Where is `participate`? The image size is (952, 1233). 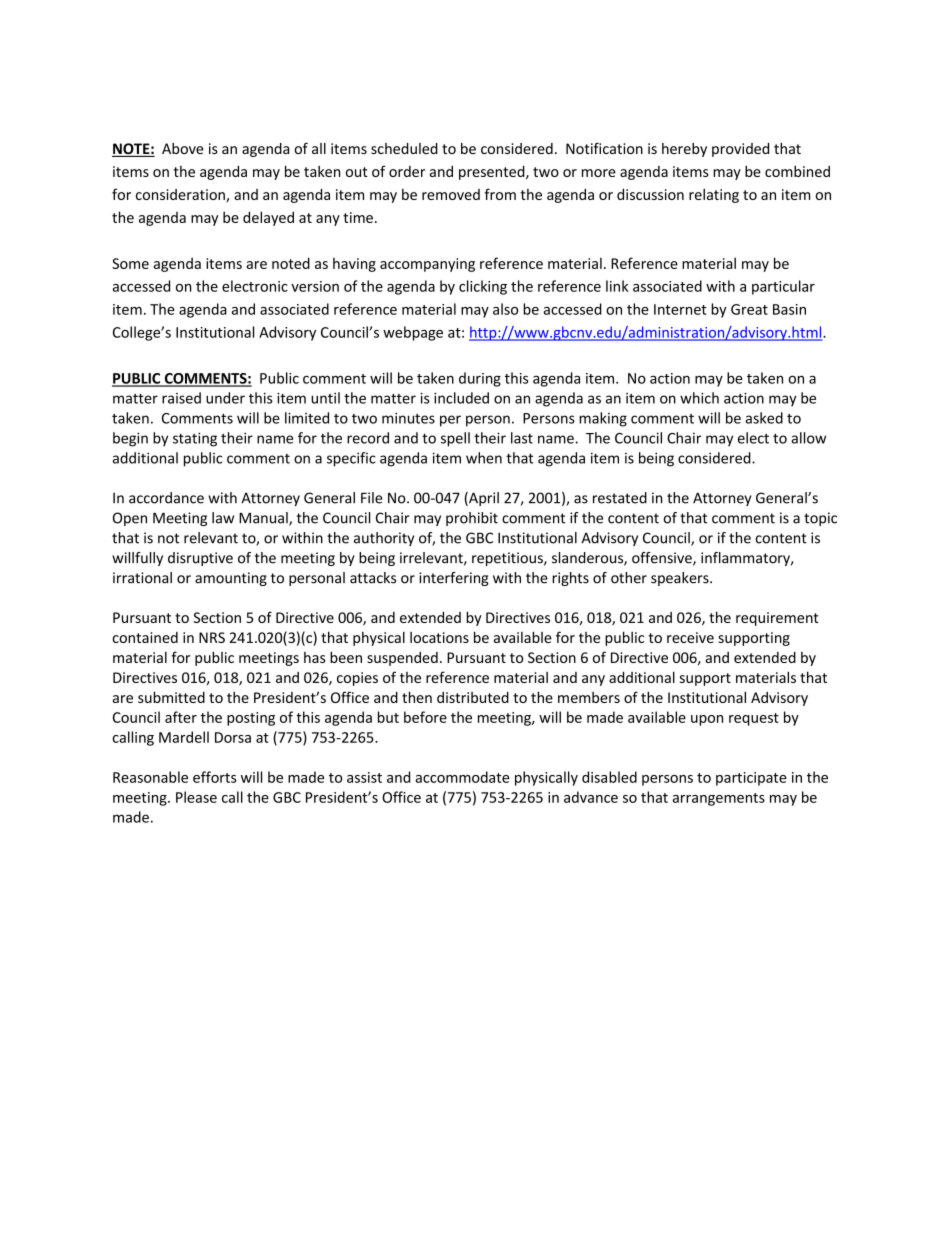 participate is located at coordinates (751, 779).
